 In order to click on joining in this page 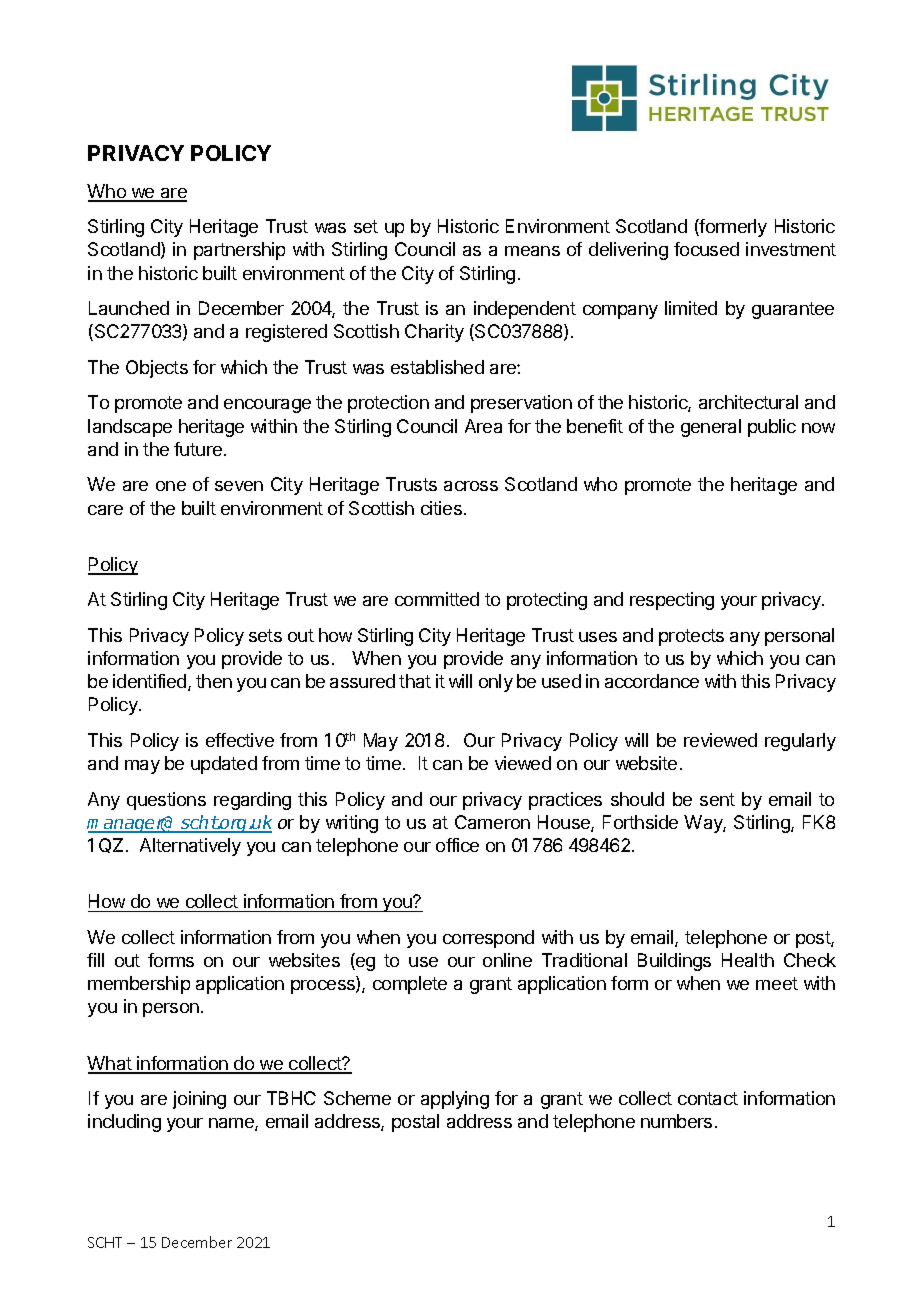, I will do `click(199, 1100)`.
